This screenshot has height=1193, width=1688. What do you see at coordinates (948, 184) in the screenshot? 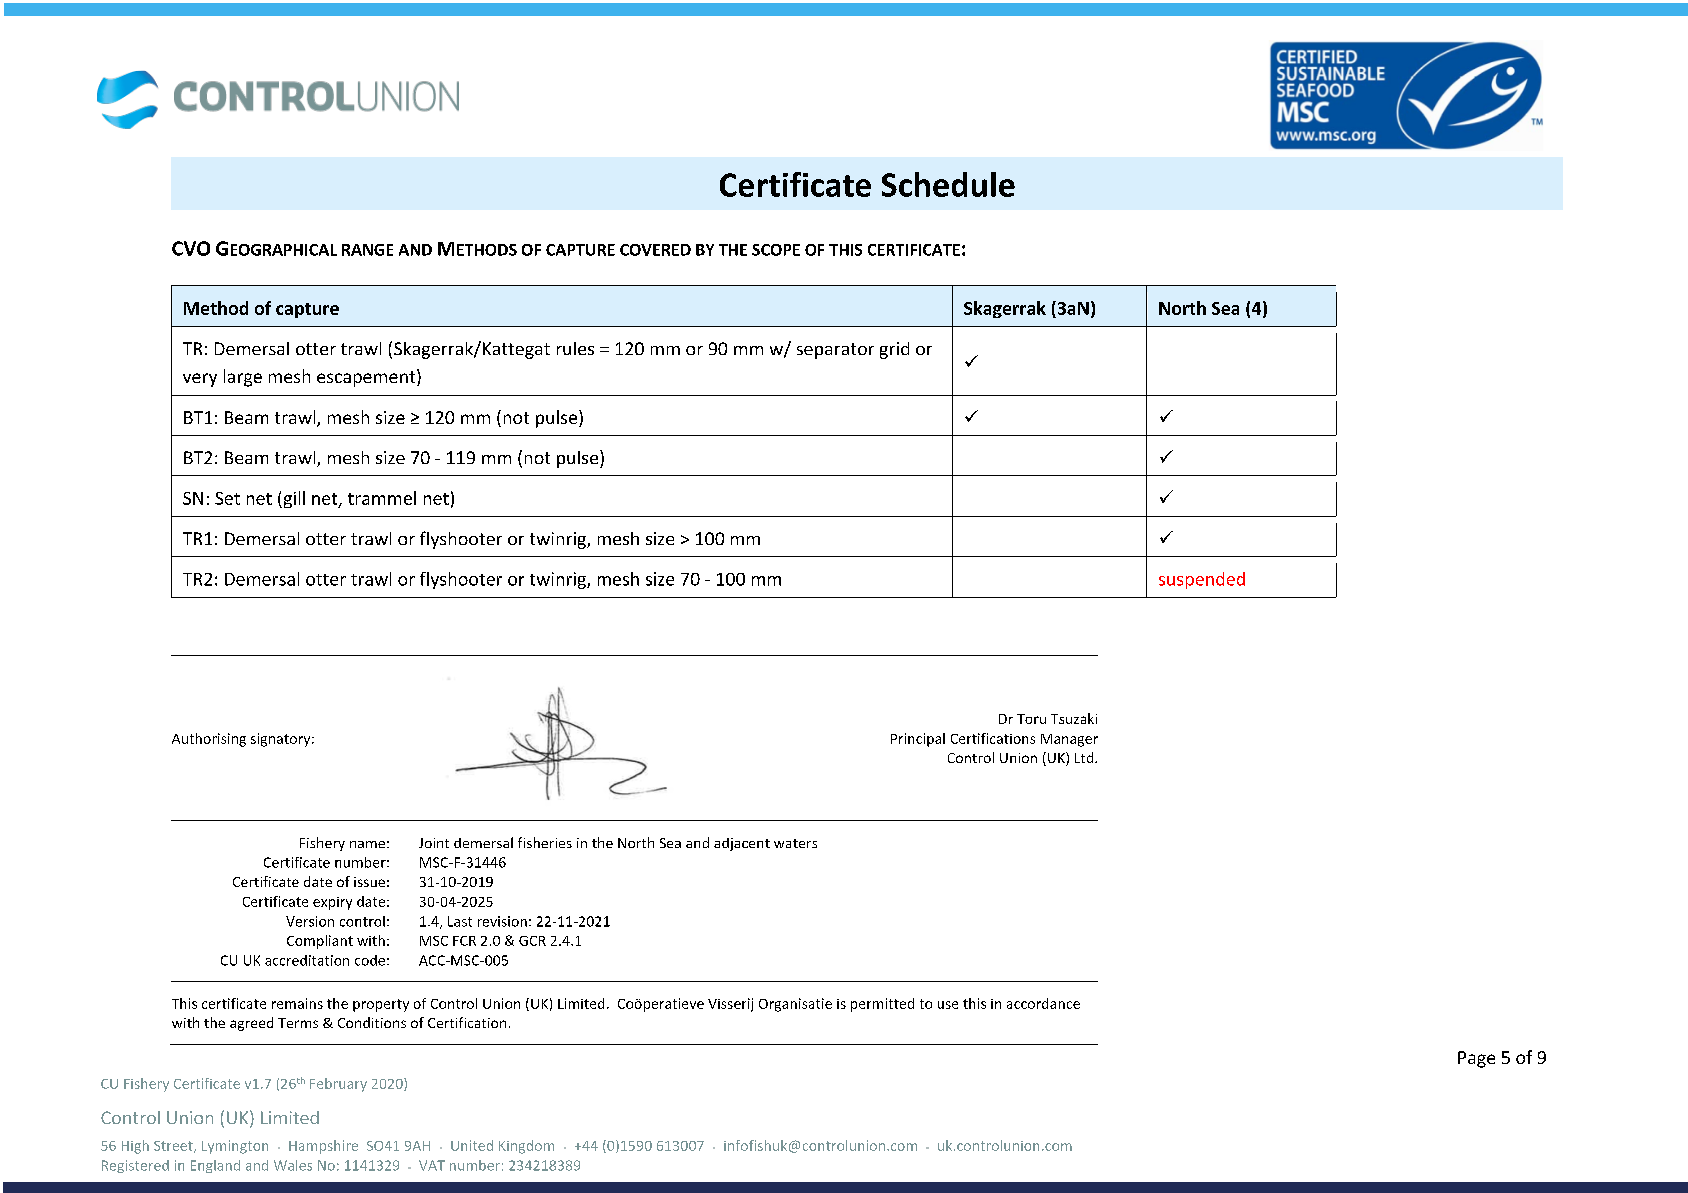
I see `Schedule` at bounding box center [948, 184].
